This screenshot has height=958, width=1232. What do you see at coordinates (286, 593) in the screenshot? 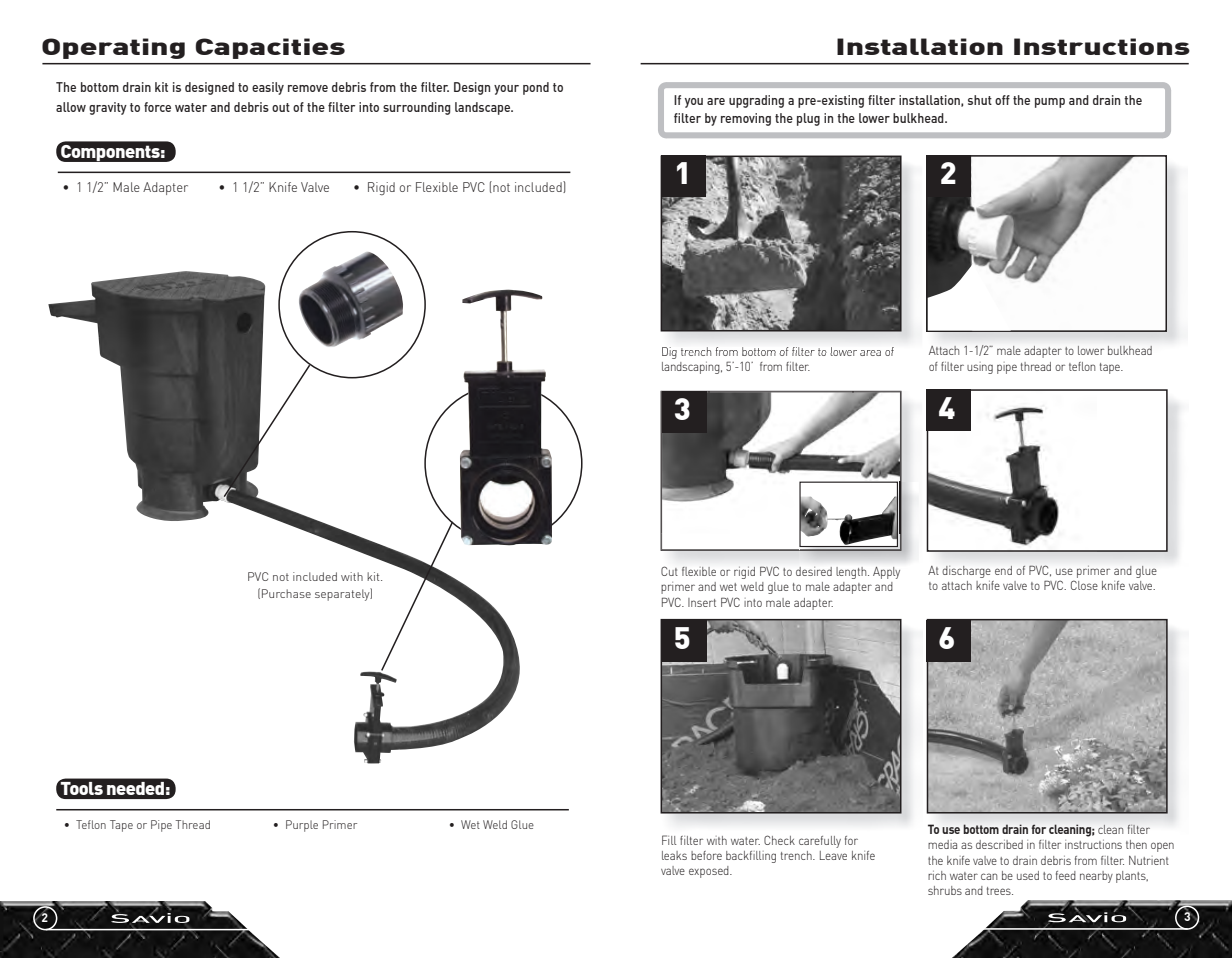
I see `Purchase` at bounding box center [286, 593].
